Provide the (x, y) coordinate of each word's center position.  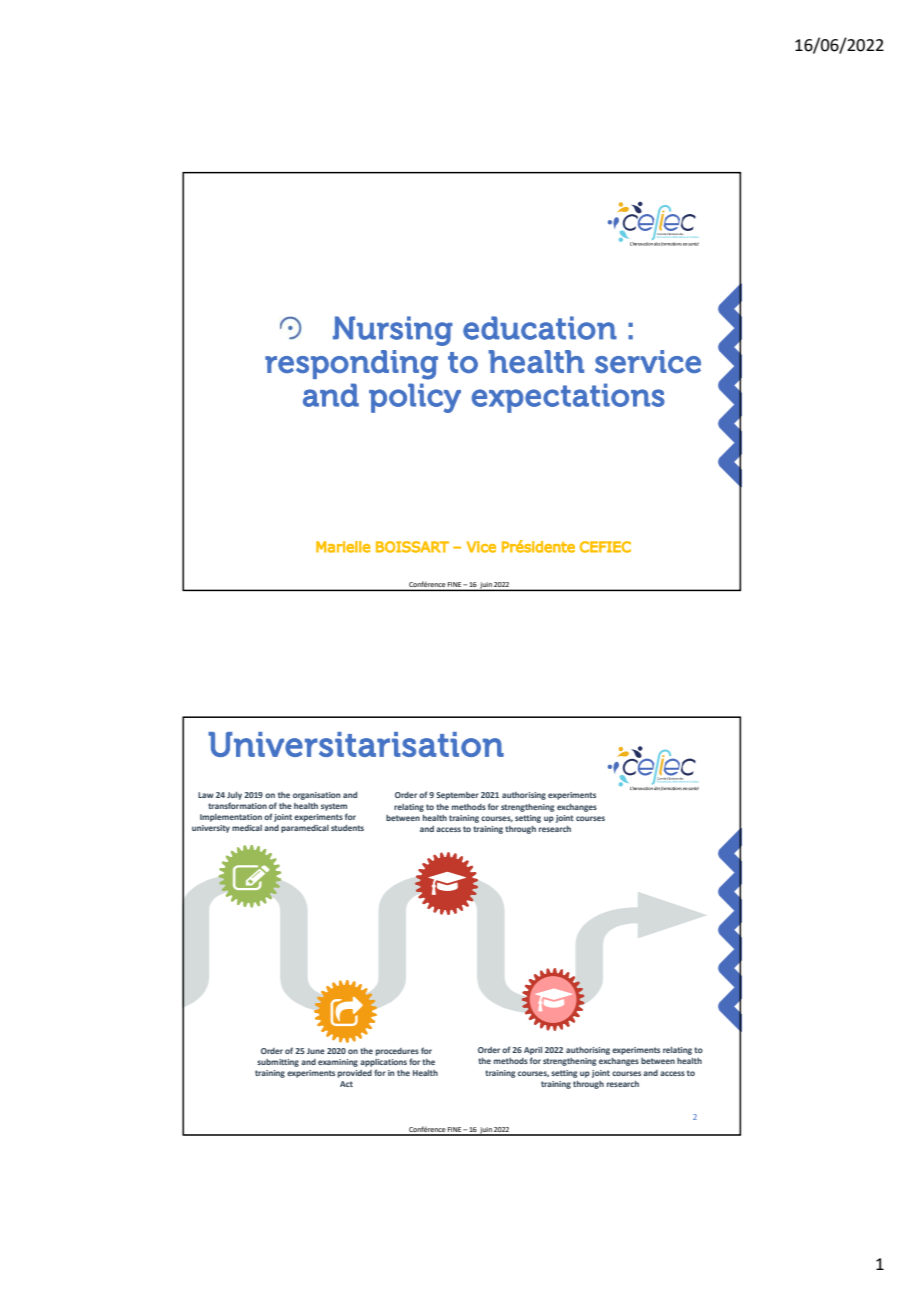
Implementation (231, 818)
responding (351, 365)
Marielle (343, 547)
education (540, 328)
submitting (278, 1063)
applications (383, 1063)
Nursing (393, 331)
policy (415, 398)
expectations (568, 398)
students (347, 828)
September (457, 796)
